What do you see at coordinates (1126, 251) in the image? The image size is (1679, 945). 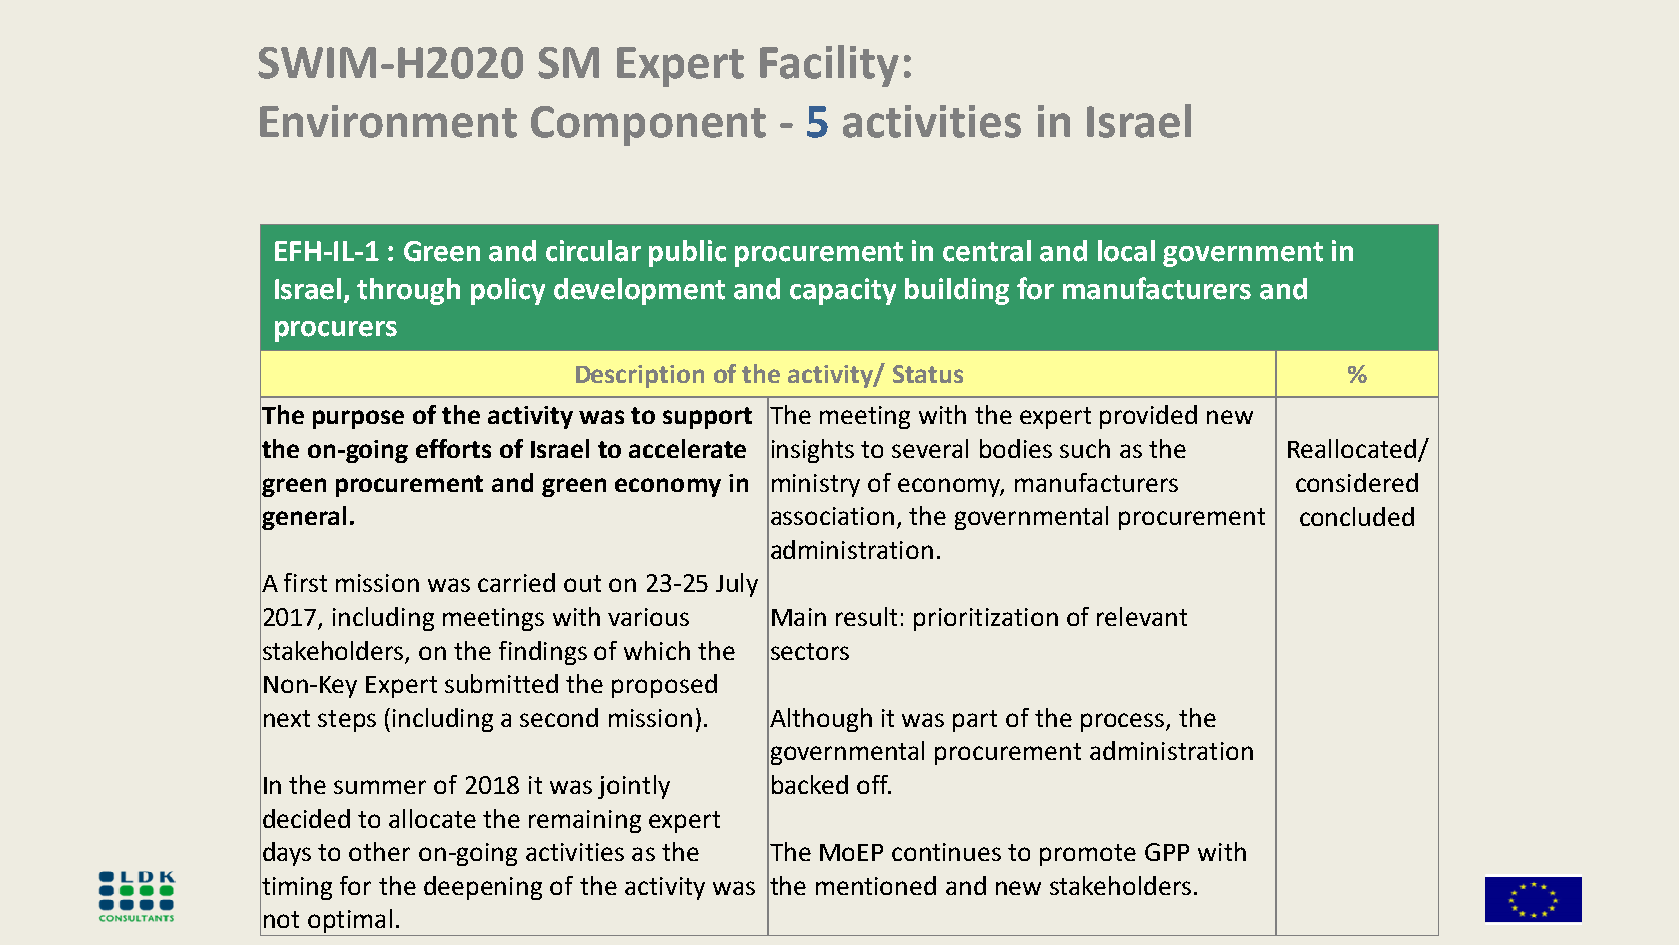 I see `local` at bounding box center [1126, 251].
